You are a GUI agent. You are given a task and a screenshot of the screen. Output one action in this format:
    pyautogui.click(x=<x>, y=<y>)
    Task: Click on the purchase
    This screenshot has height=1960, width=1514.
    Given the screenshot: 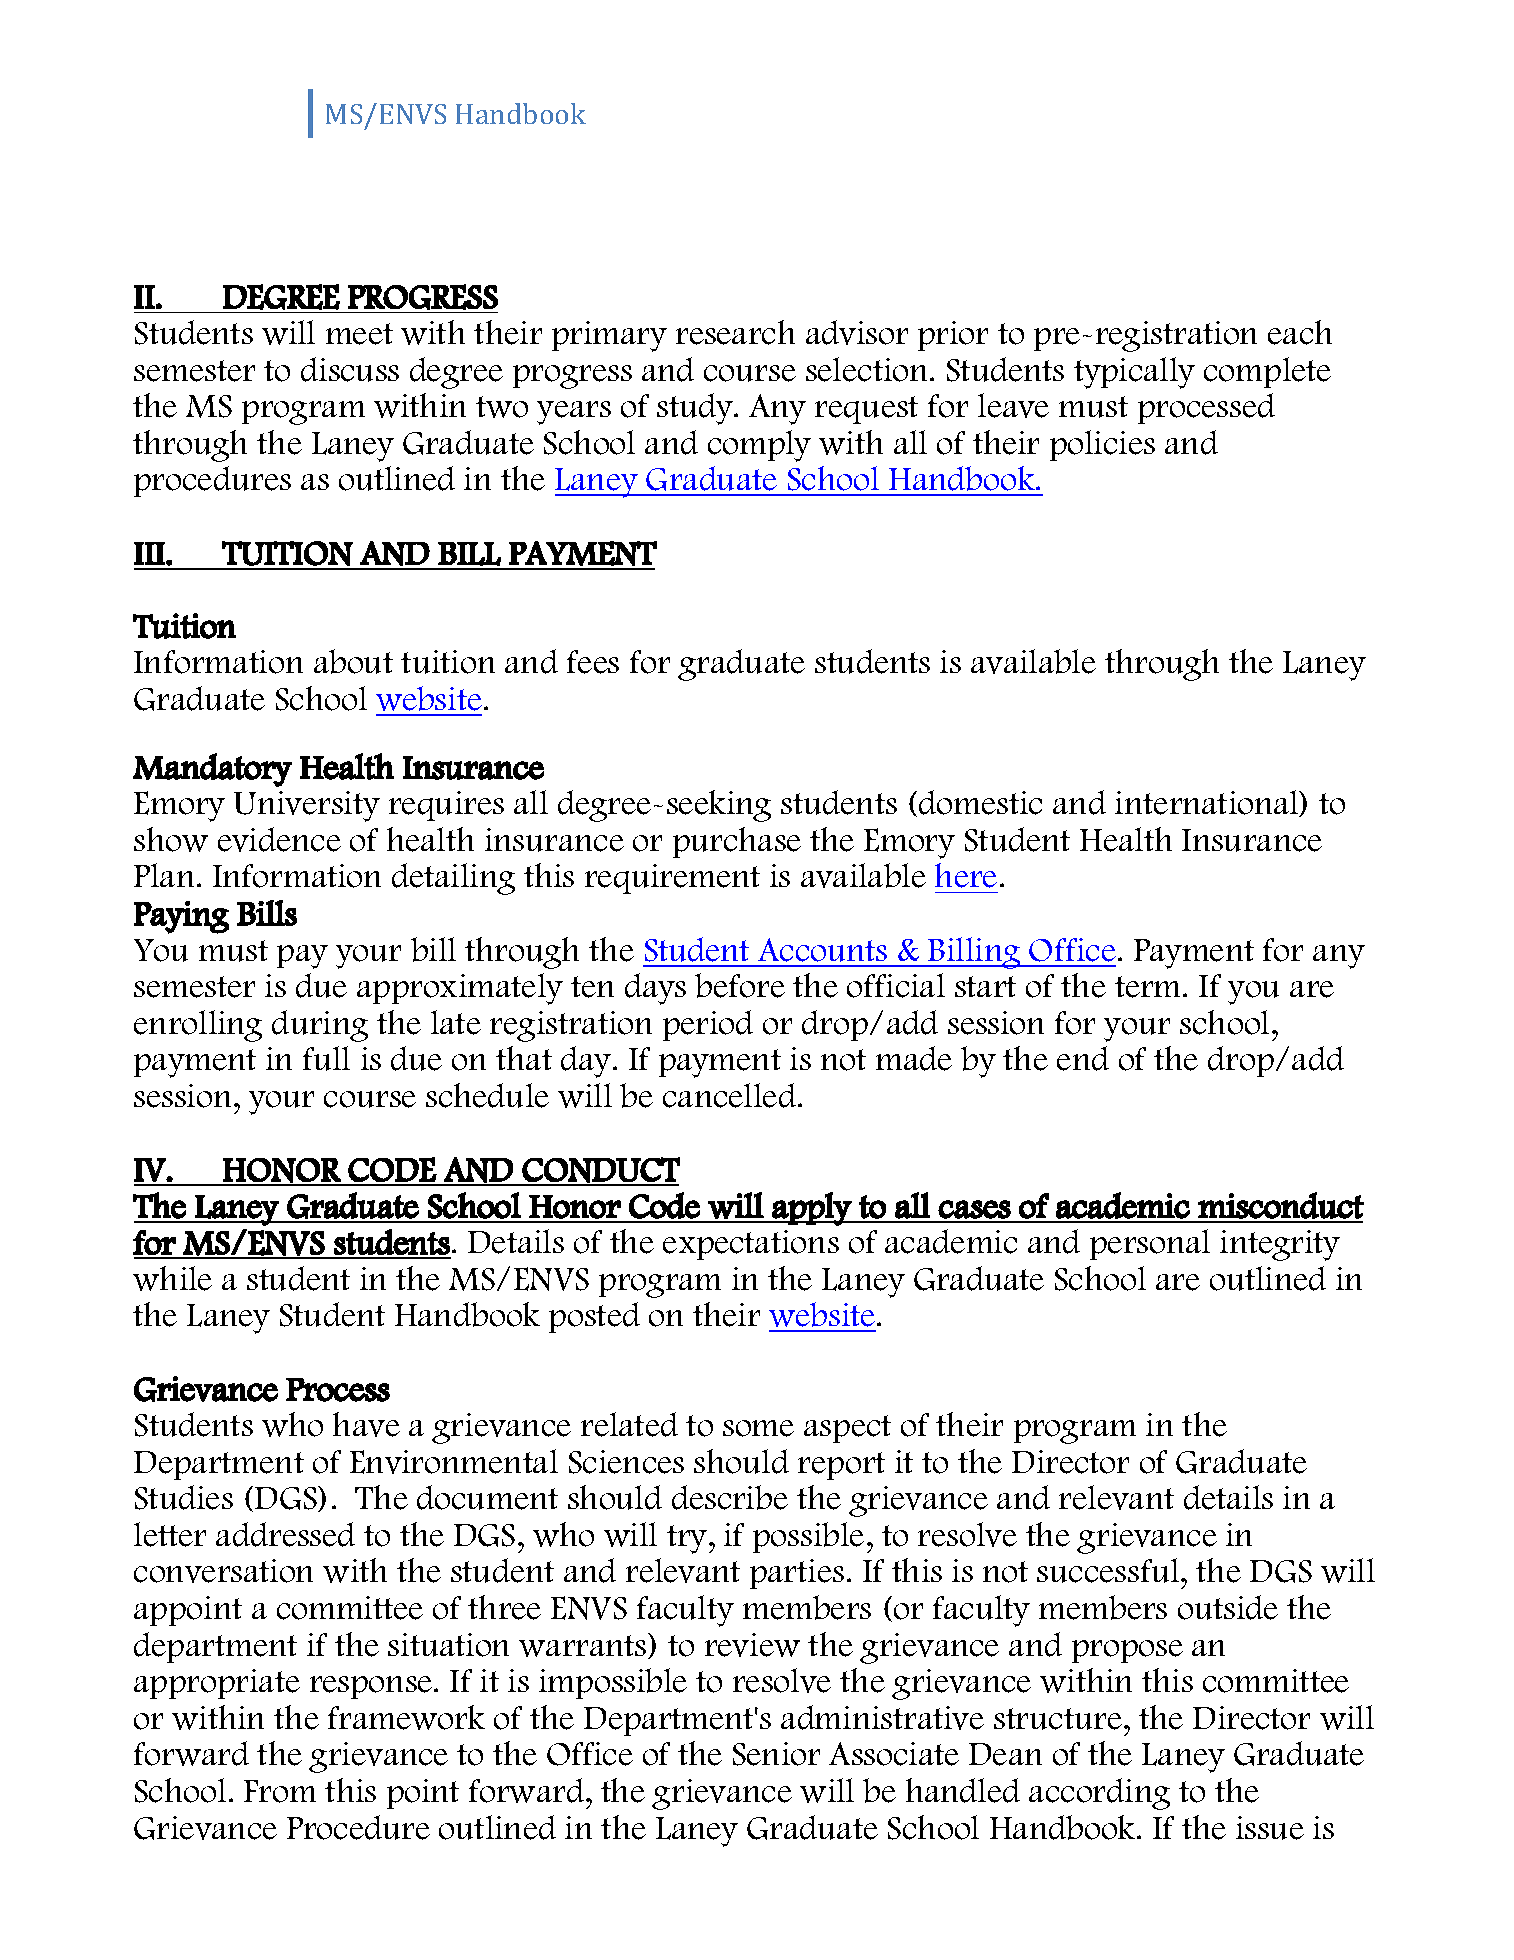 What is the action you would take?
    pyautogui.click(x=737, y=842)
